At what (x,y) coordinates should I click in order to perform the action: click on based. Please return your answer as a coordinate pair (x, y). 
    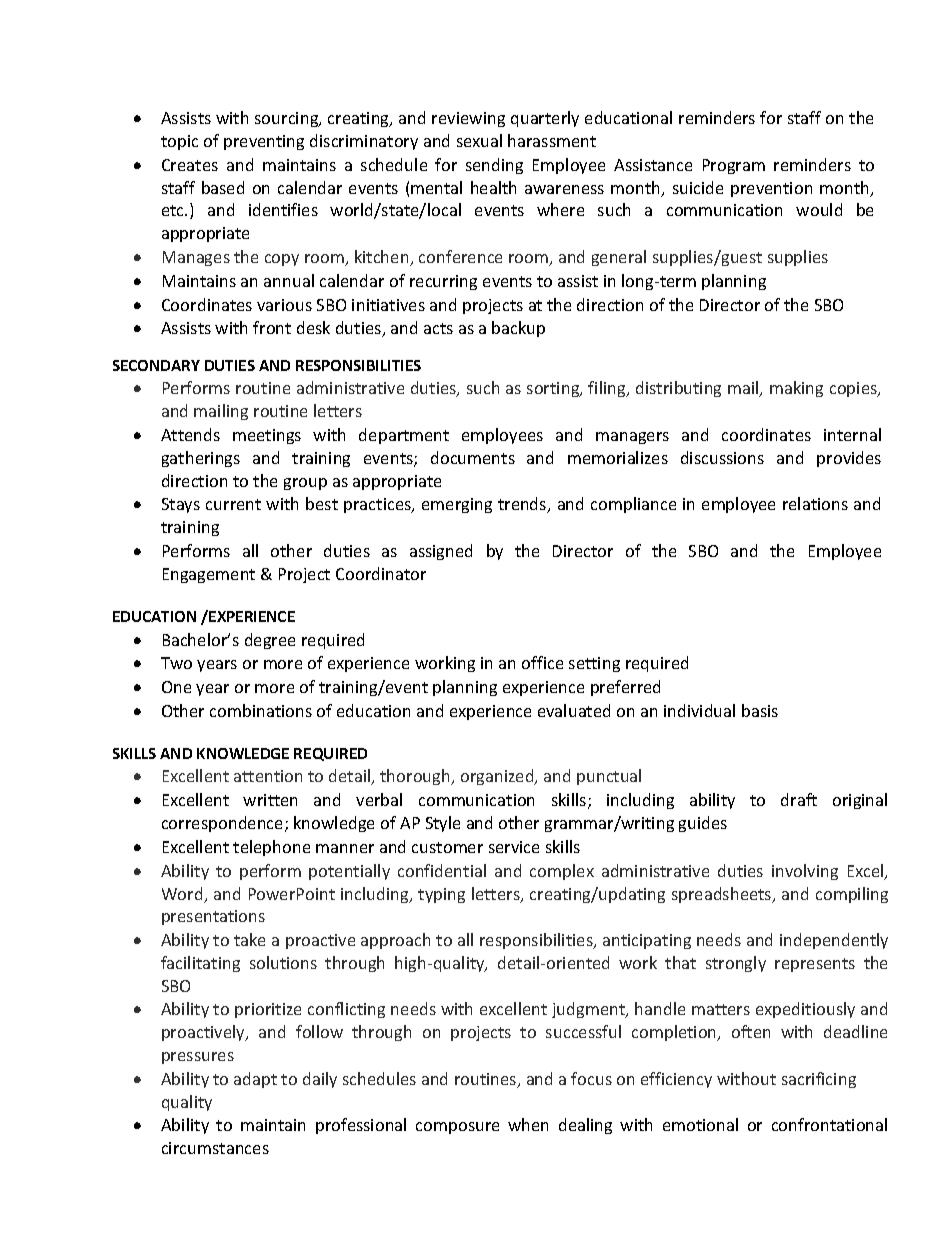
    Looking at the image, I should click on (223, 187).
